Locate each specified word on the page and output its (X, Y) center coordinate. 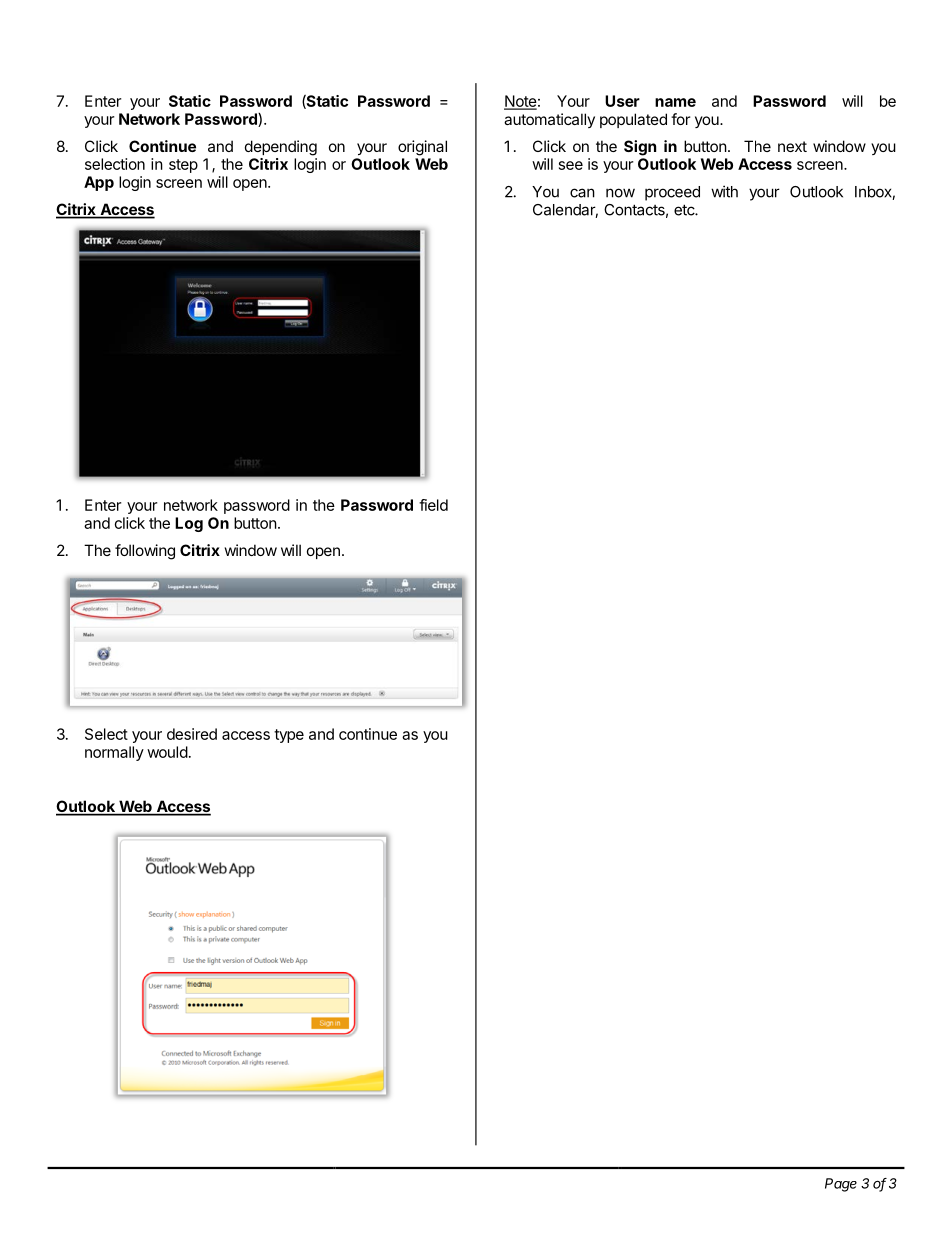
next (792, 146)
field (433, 505)
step (183, 166)
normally (114, 753)
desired (192, 734)
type (289, 736)
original (422, 148)
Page (841, 1185)
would (167, 752)
